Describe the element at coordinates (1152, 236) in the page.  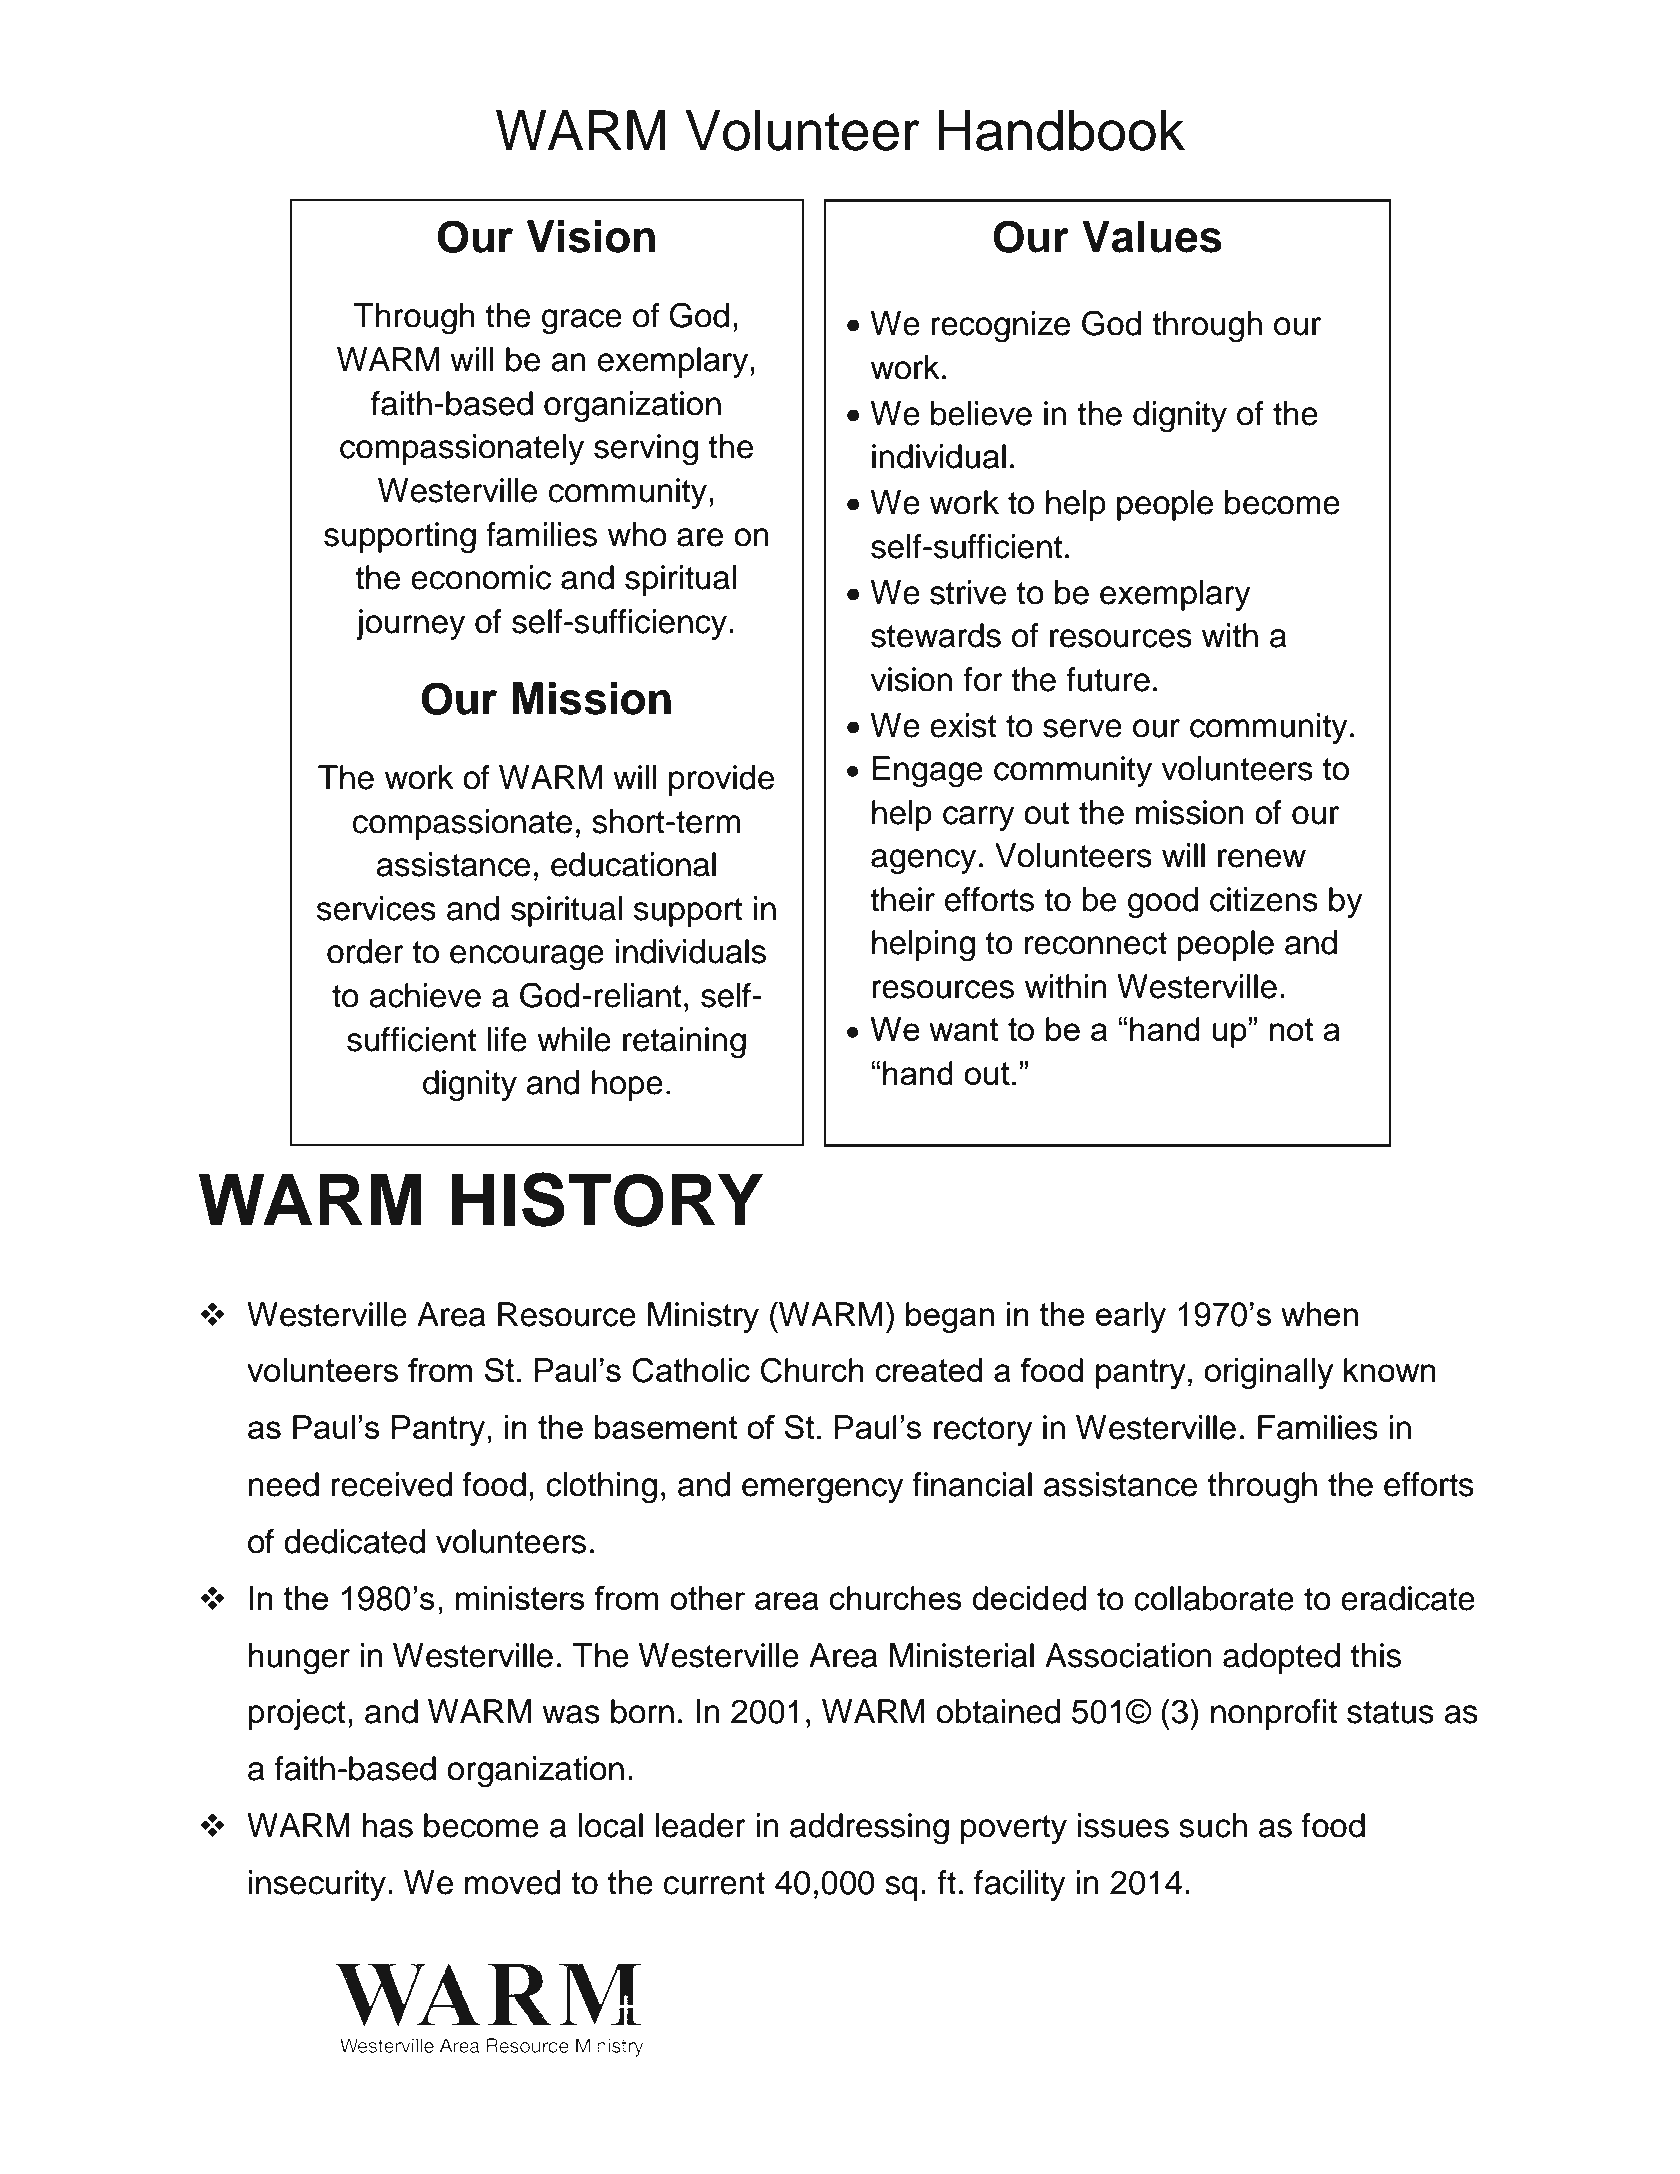
I see `Values` at that location.
